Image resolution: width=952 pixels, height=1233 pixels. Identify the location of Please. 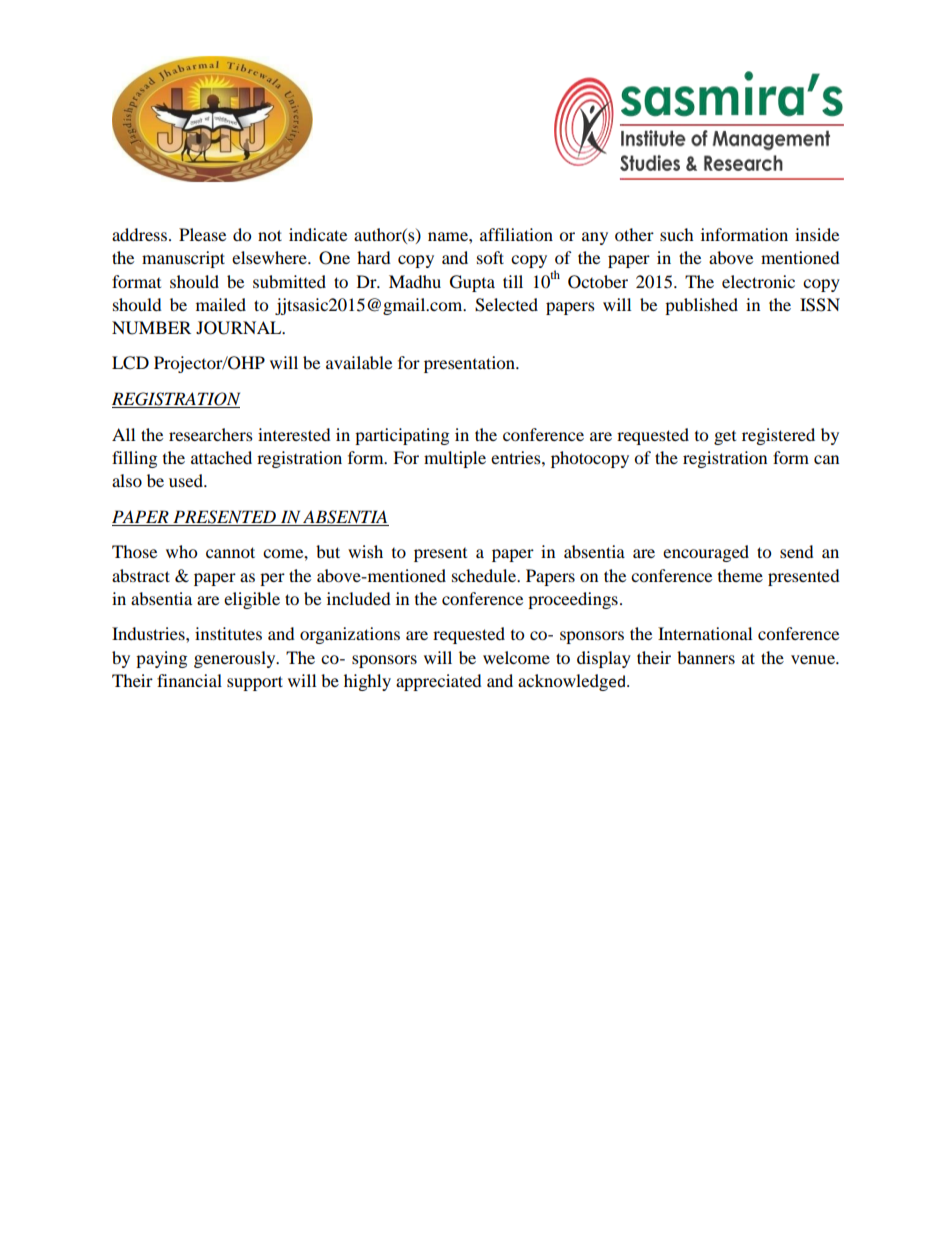
(202, 234).
